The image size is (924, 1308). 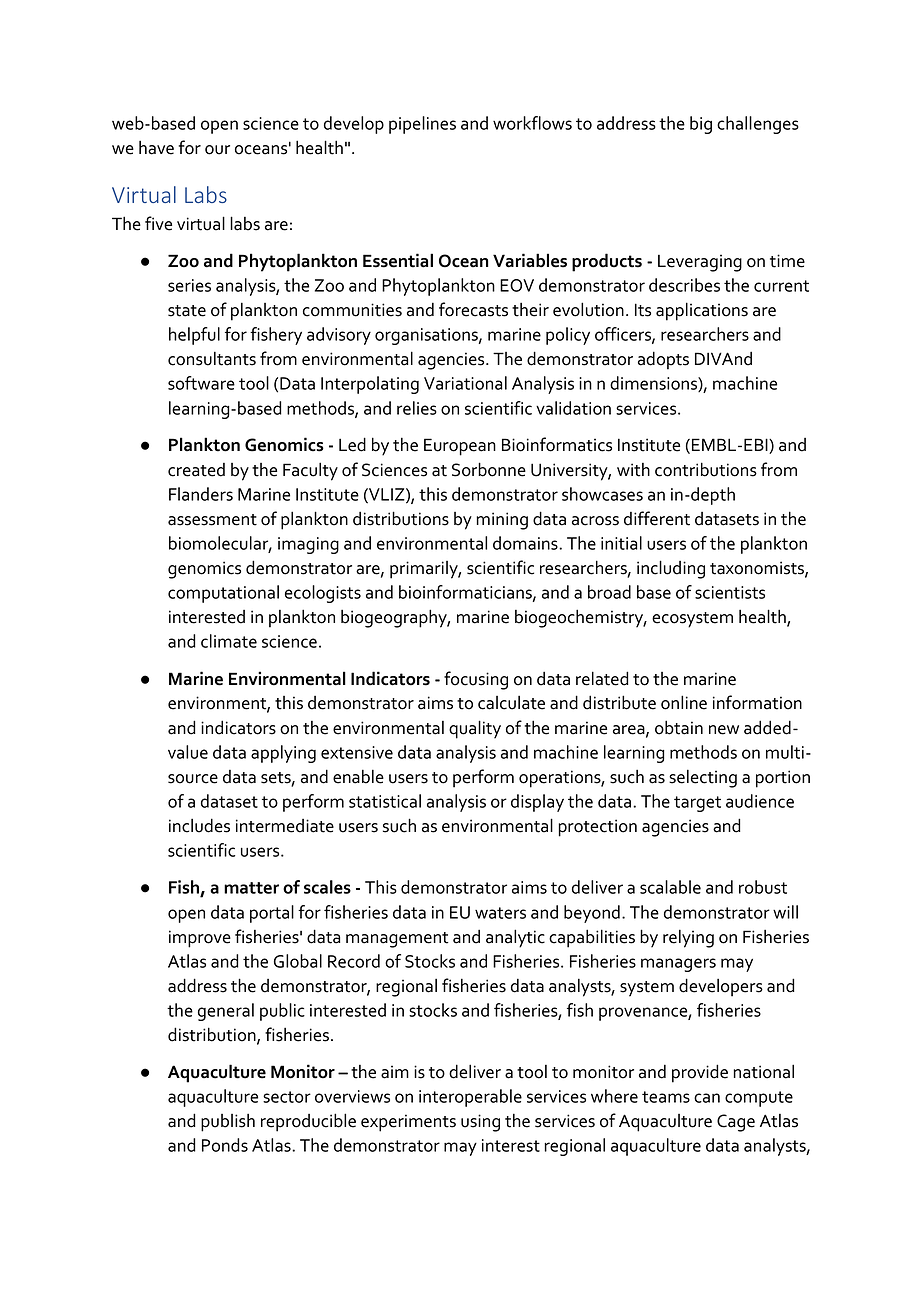 What do you see at coordinates (228, 1122) in the screenshot?
I see `publish` at bounding box center [228, 1122].
